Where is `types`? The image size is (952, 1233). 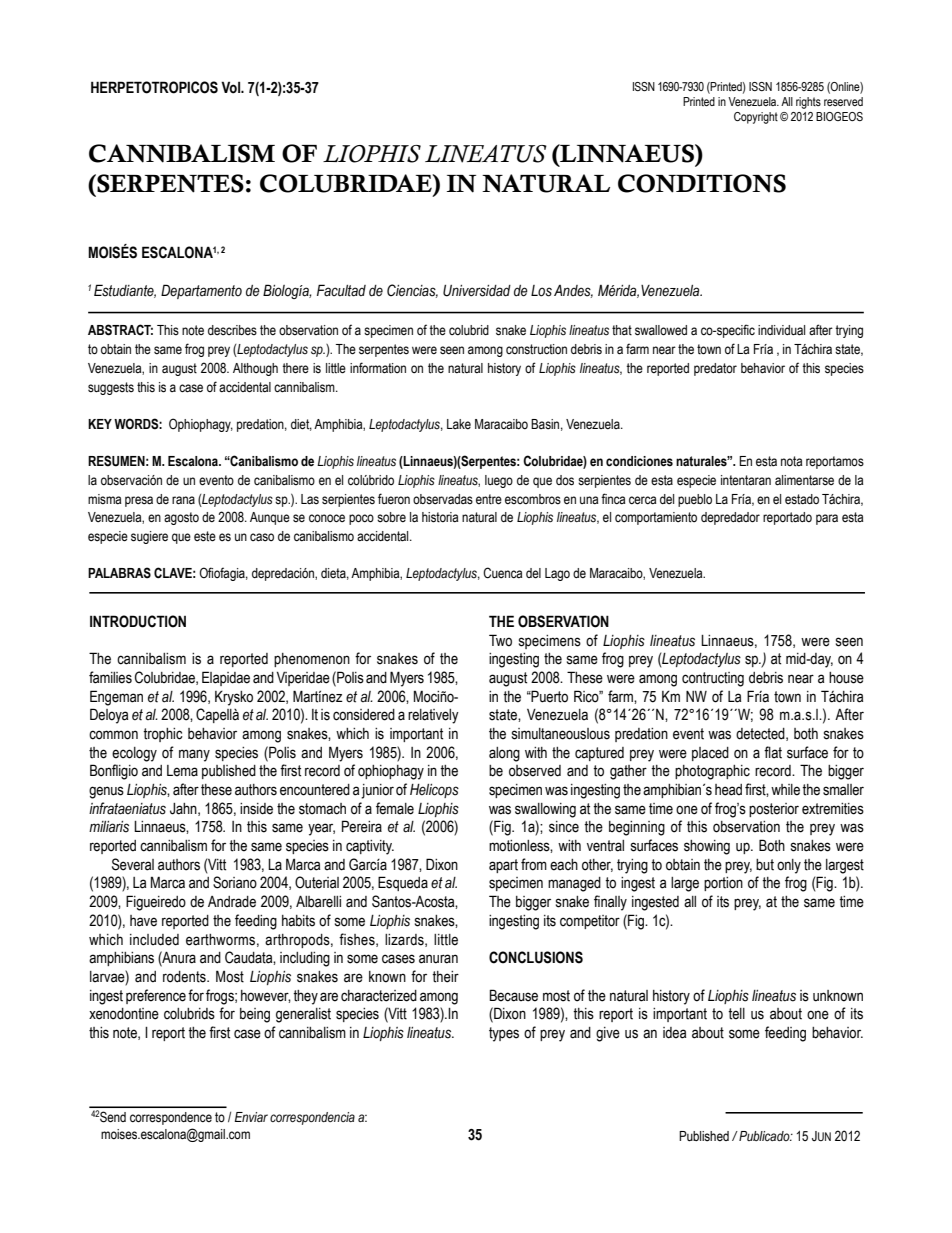
types is located at coordinates (504, 1034).
